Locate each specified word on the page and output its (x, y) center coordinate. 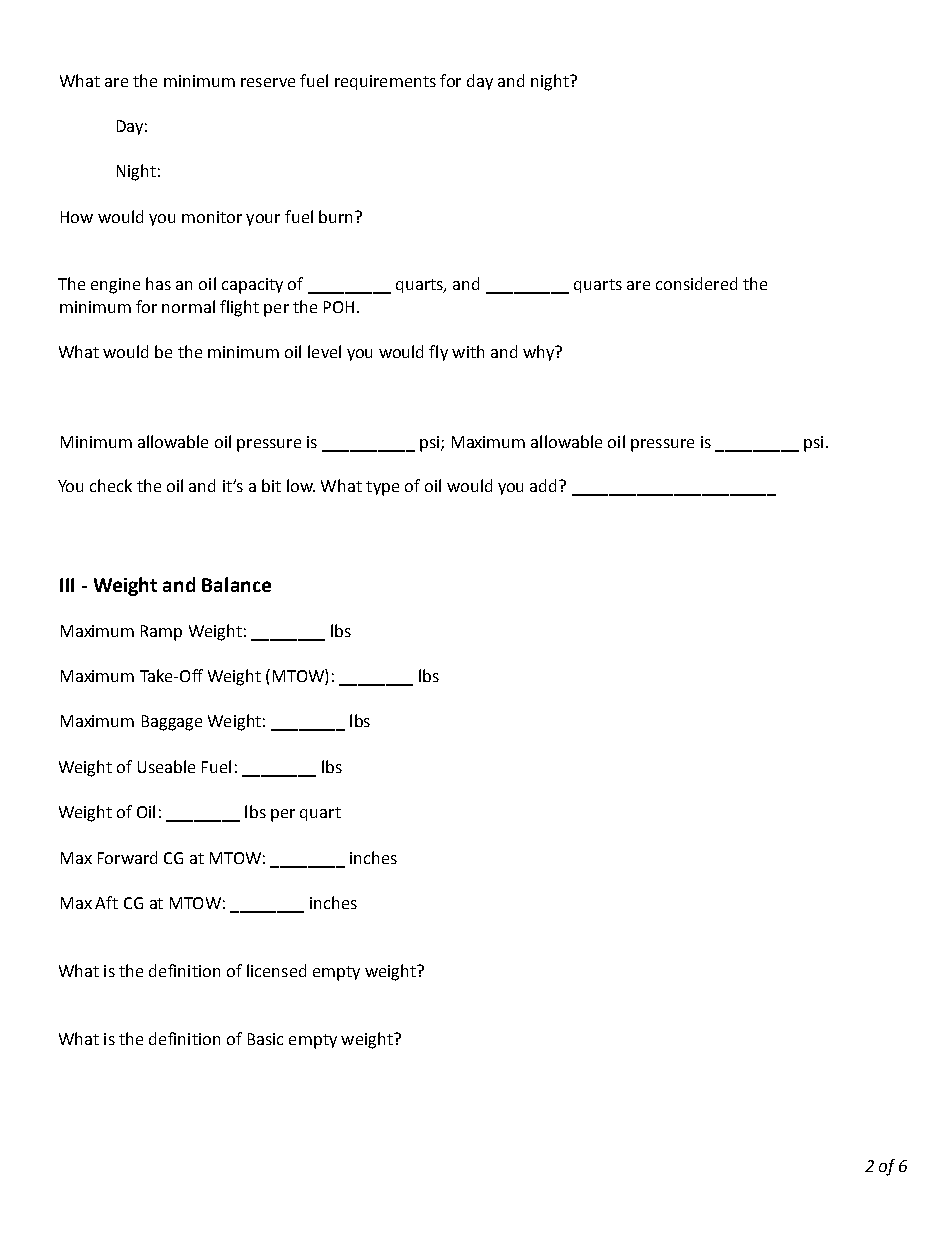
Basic (265, 1039)
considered (696, 283)
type (382, 488)
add (545, 485)
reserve (268, 82)
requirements (385, 82)
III (67, 585)
